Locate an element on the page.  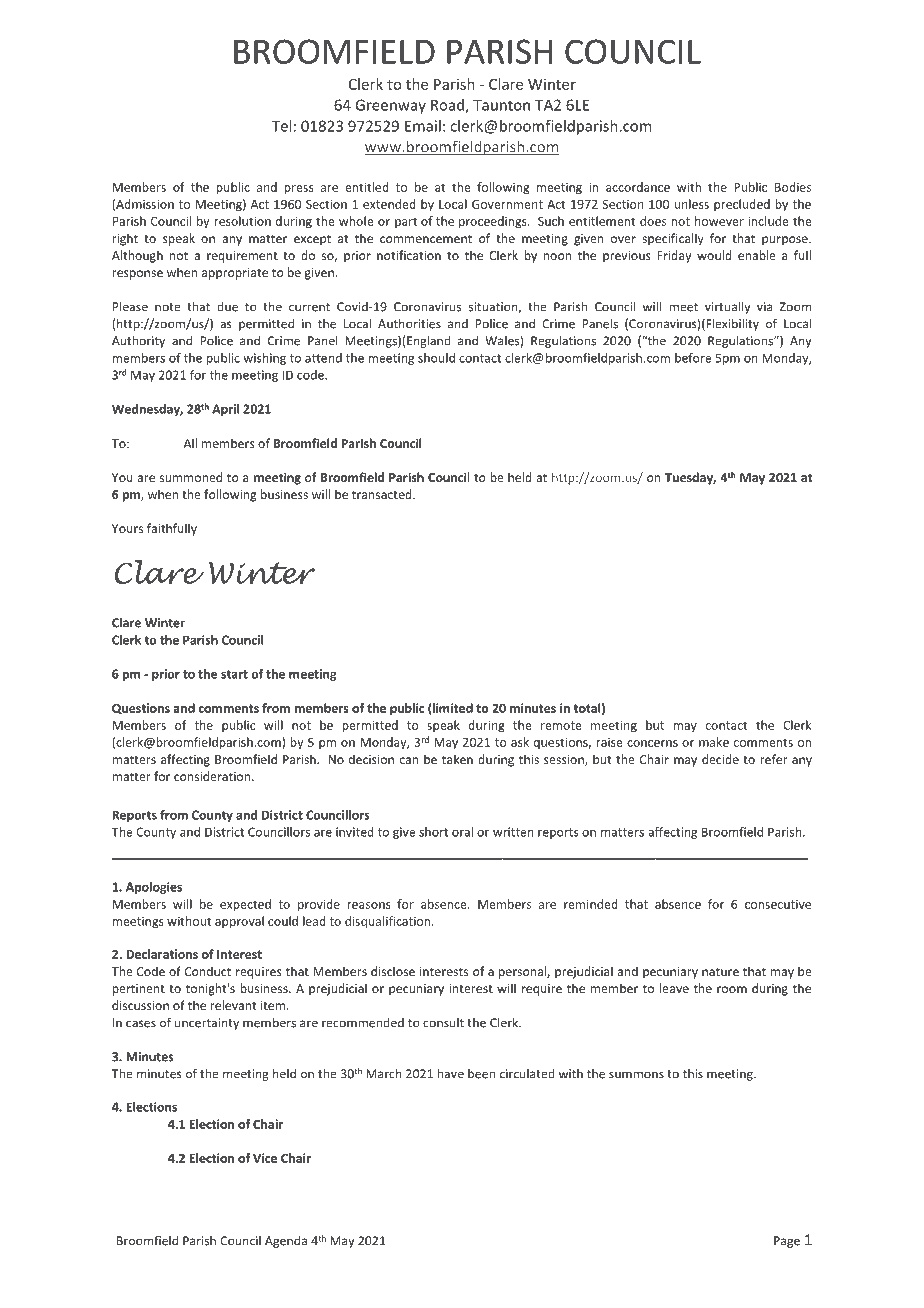
consideration is located at coordinates (213, 776).
